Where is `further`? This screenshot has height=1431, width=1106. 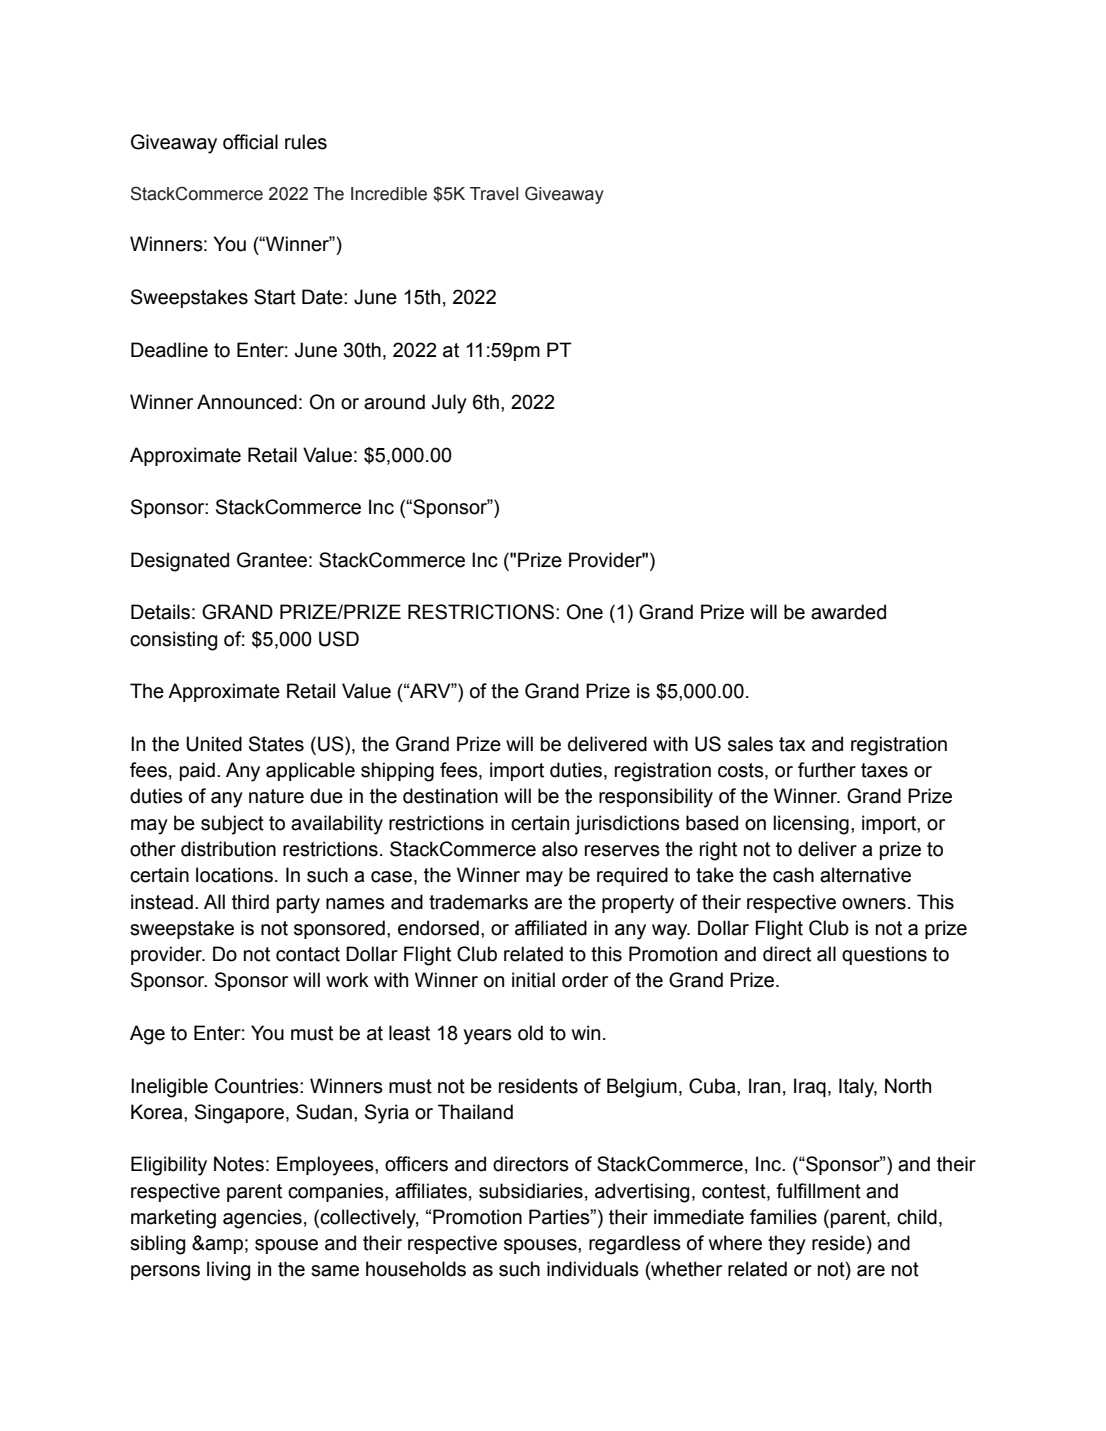 further is located at coordinates (827, 770).
